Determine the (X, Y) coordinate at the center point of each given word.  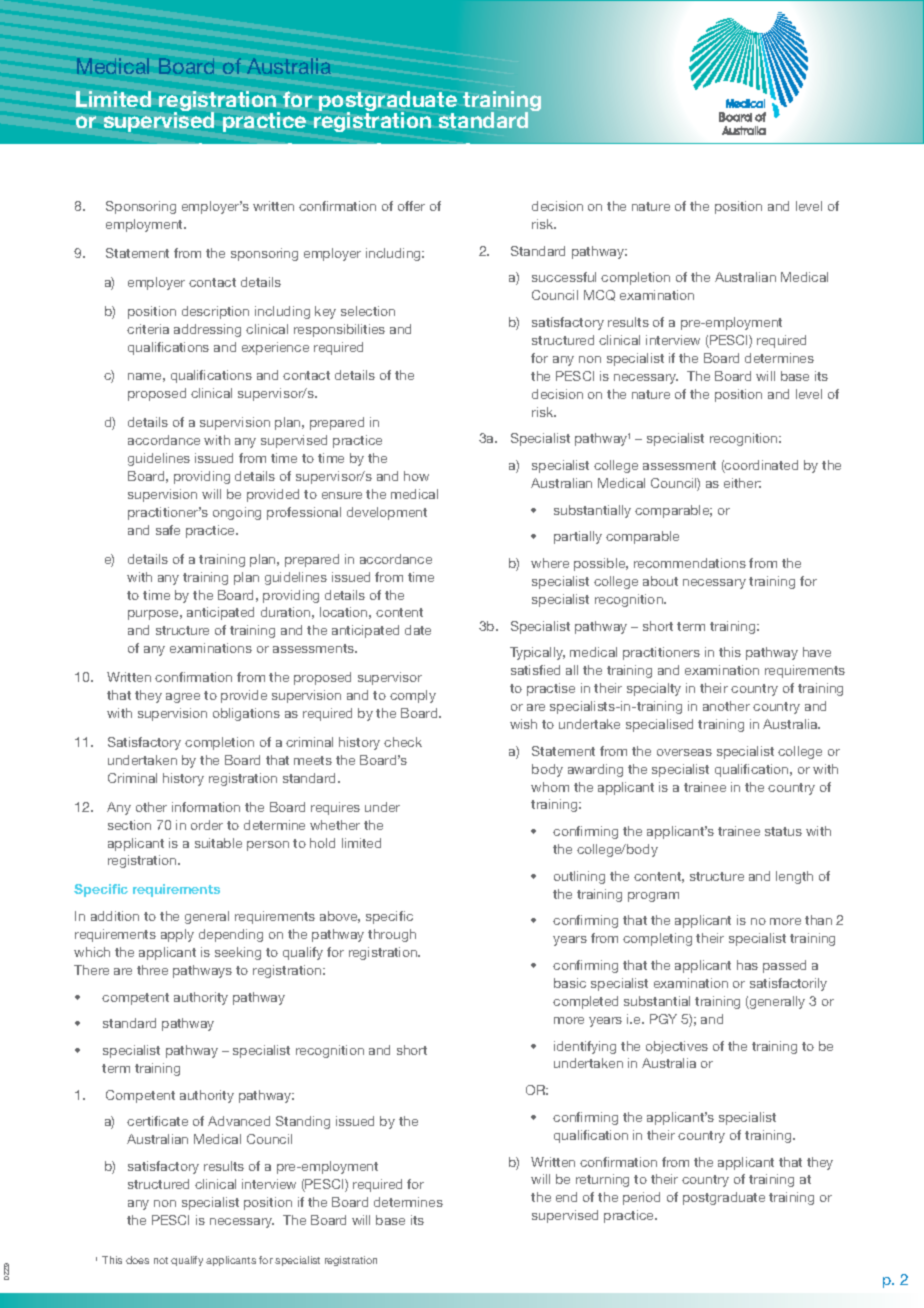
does (137, 1260)
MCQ (599, 295)
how (416, 476)
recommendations (690, 563)
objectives (677, 1047)
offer (411, 206)
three (152, 970)
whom (550, 787)
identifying (585, 1047)
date (418, 630)
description (215, 312)
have (817, 652)
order (207, 825)
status (783, 831)
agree (183, 698)
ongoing (237, 513)
